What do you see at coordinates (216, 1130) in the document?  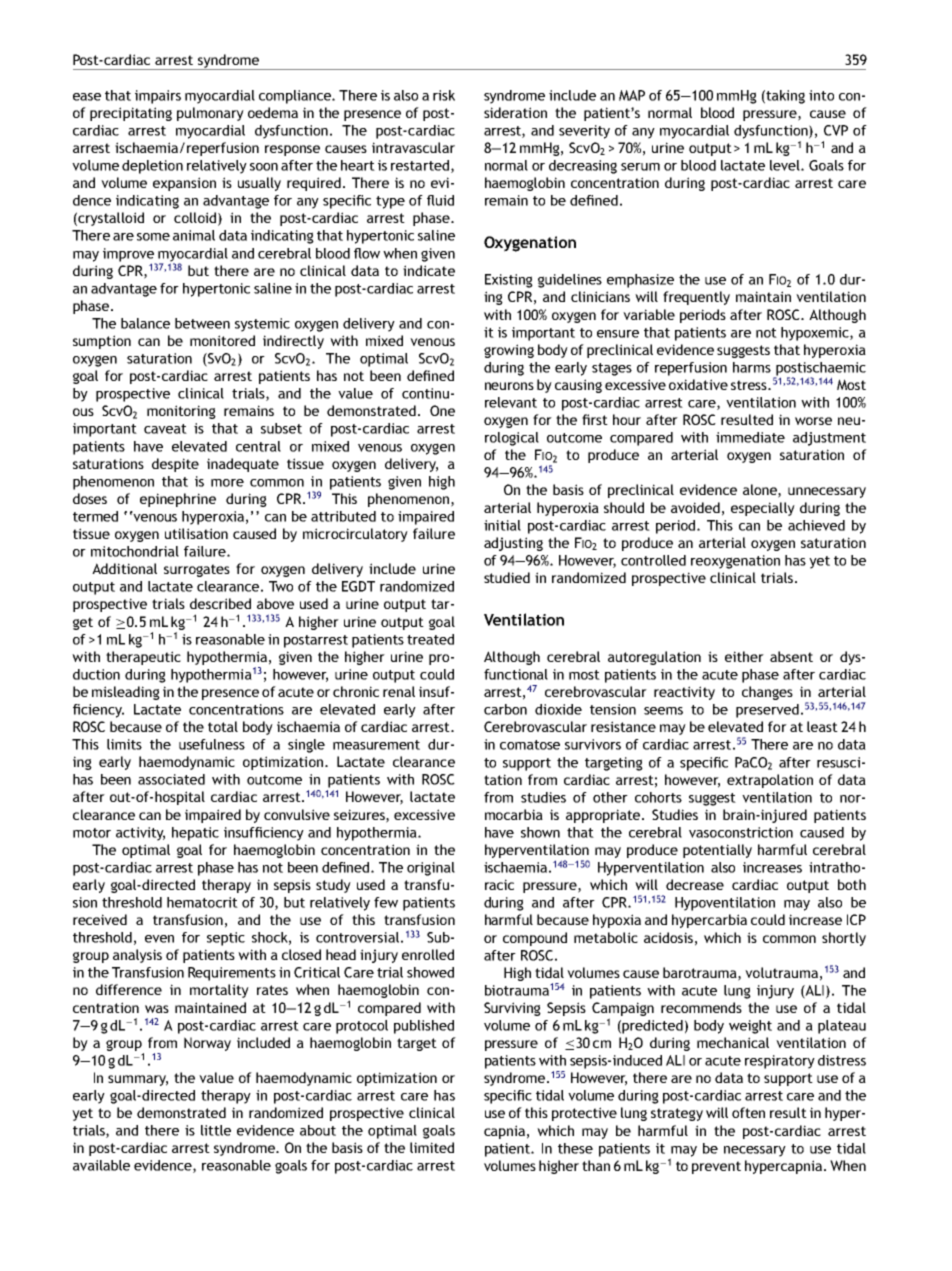 I see `little` at bounding box center [216, 1130].
